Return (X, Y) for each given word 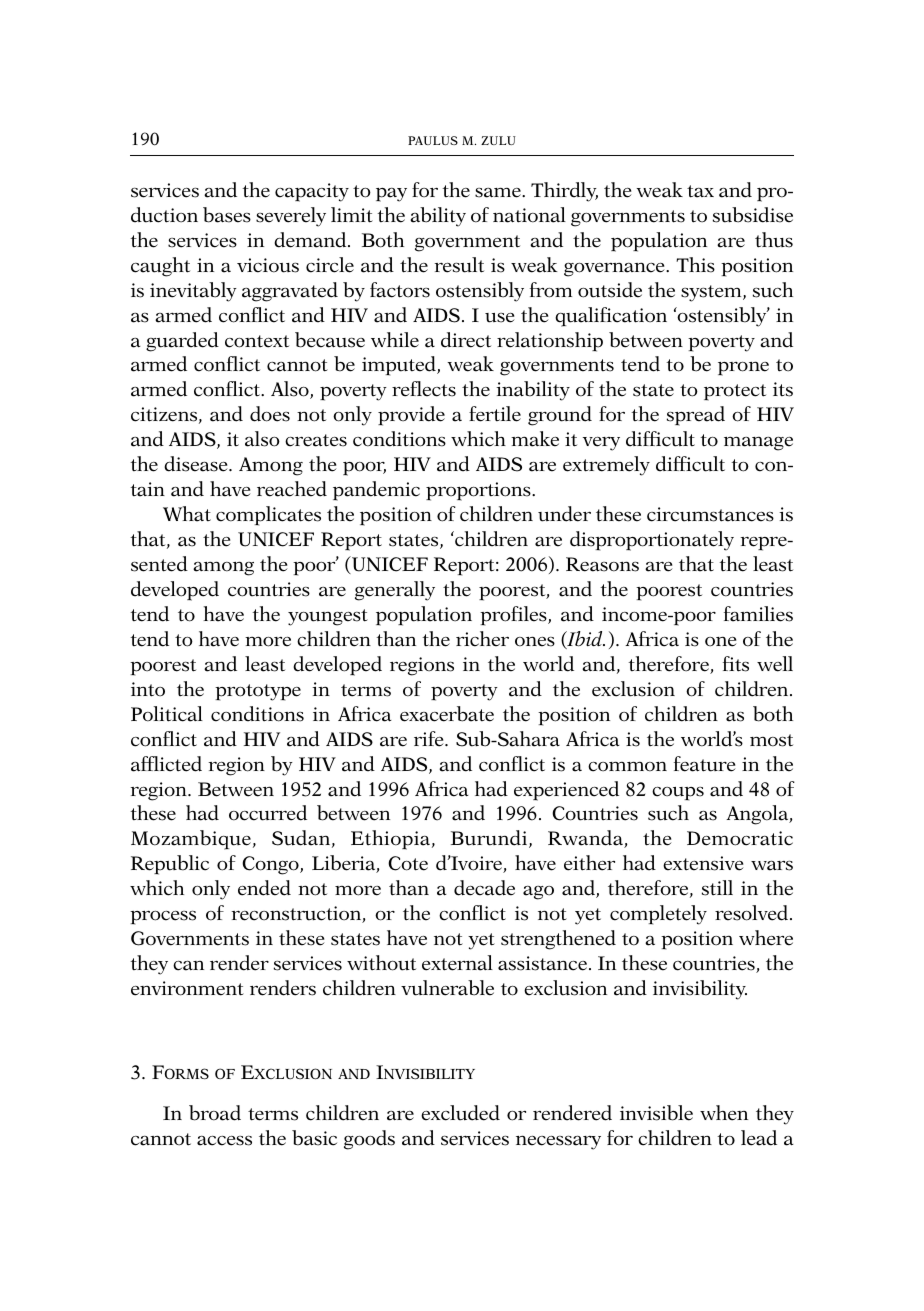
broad (215, 1113)
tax (700, 191)
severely (291, 217)
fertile (495, 414)
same (499, 192)
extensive (703, 863)
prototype (258, 692)
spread (696, 416)
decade (484, 888)
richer (482, 639)
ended (264, 888)
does (270, 414)
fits (736, 664)
